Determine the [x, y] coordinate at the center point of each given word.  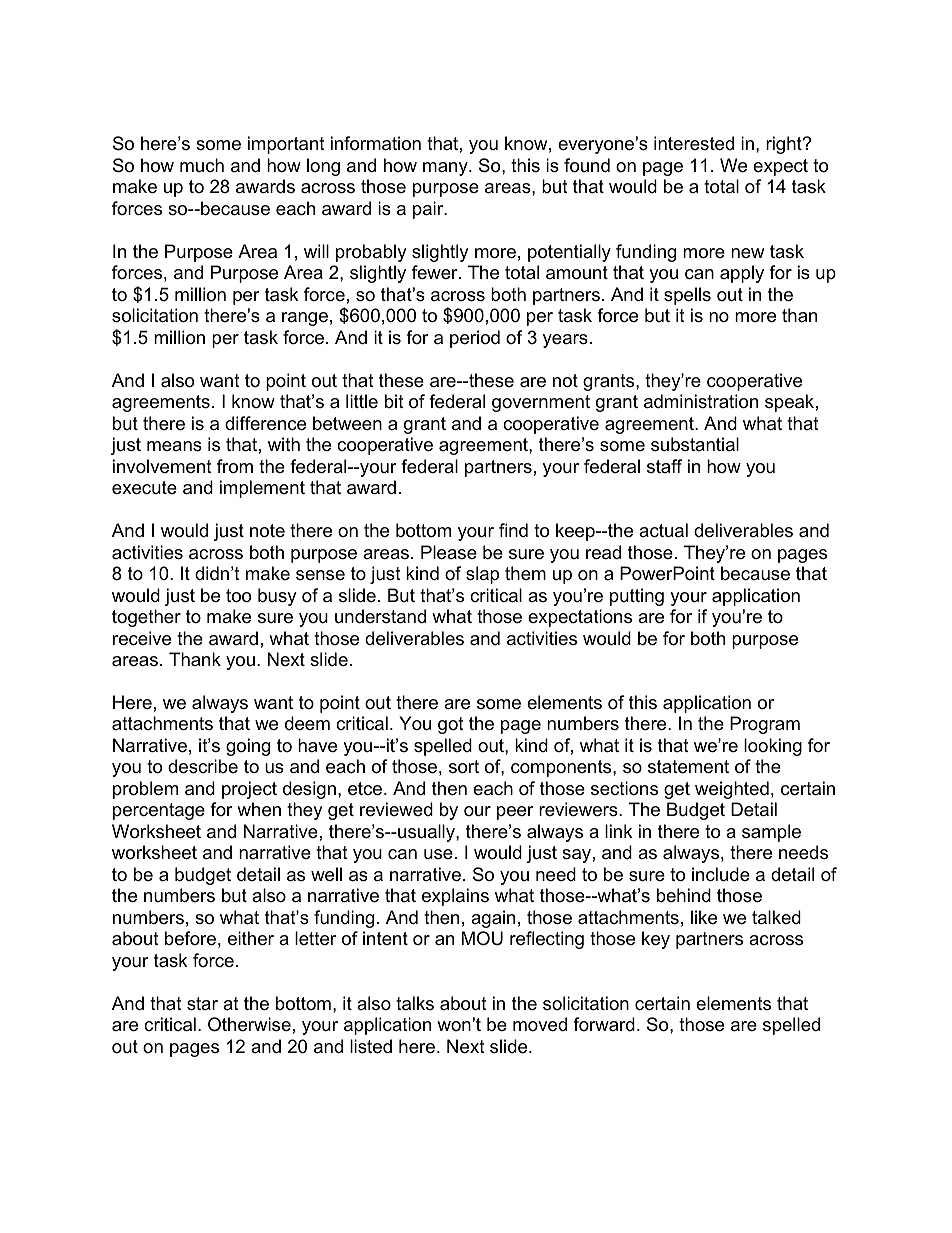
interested [694, 143]
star [202, 1004]
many [446, 169]
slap [482, 575]
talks [415, 1003]
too [238, 596]
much [202, 165]
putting [637, 597]
